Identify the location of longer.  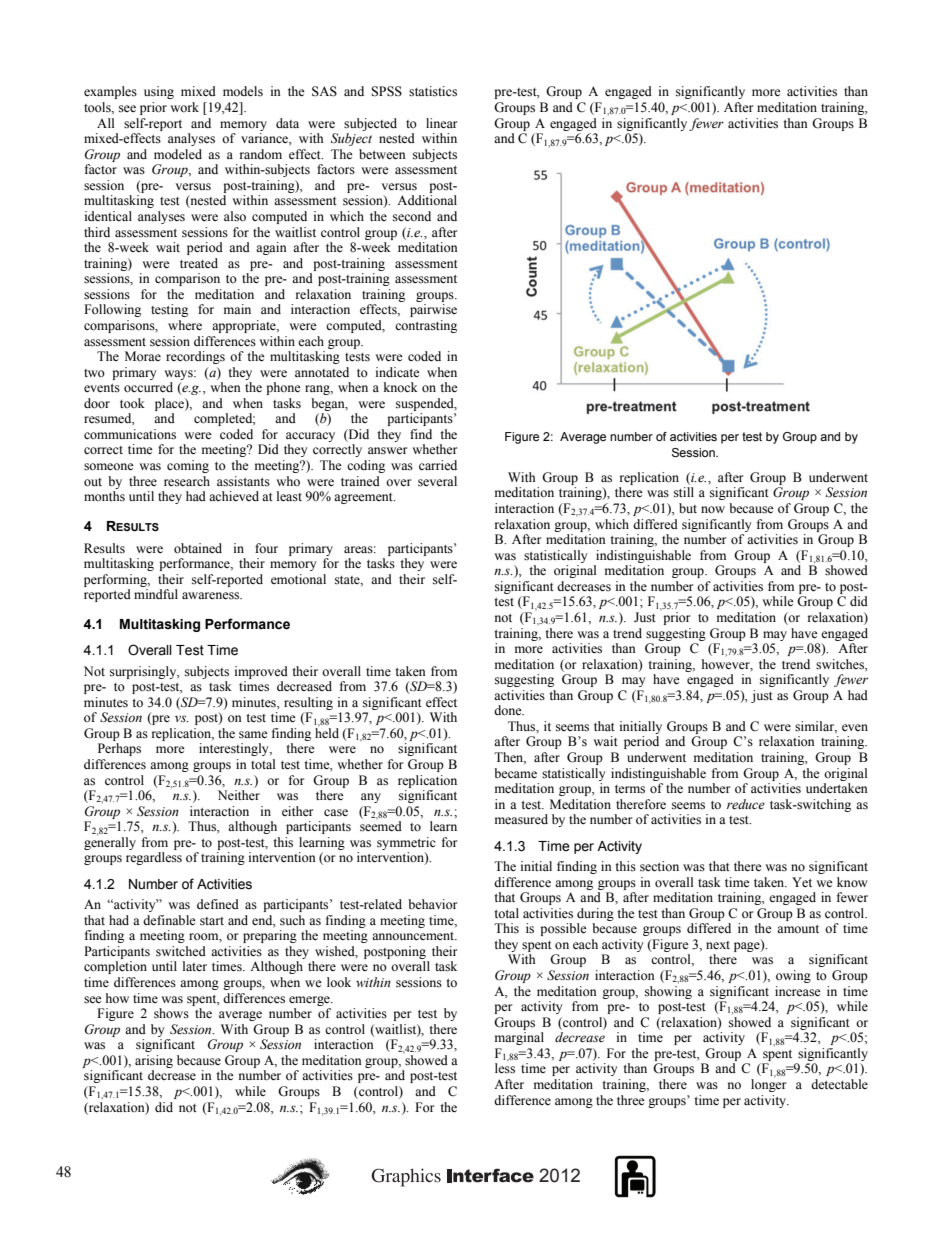
(768, 1084).
